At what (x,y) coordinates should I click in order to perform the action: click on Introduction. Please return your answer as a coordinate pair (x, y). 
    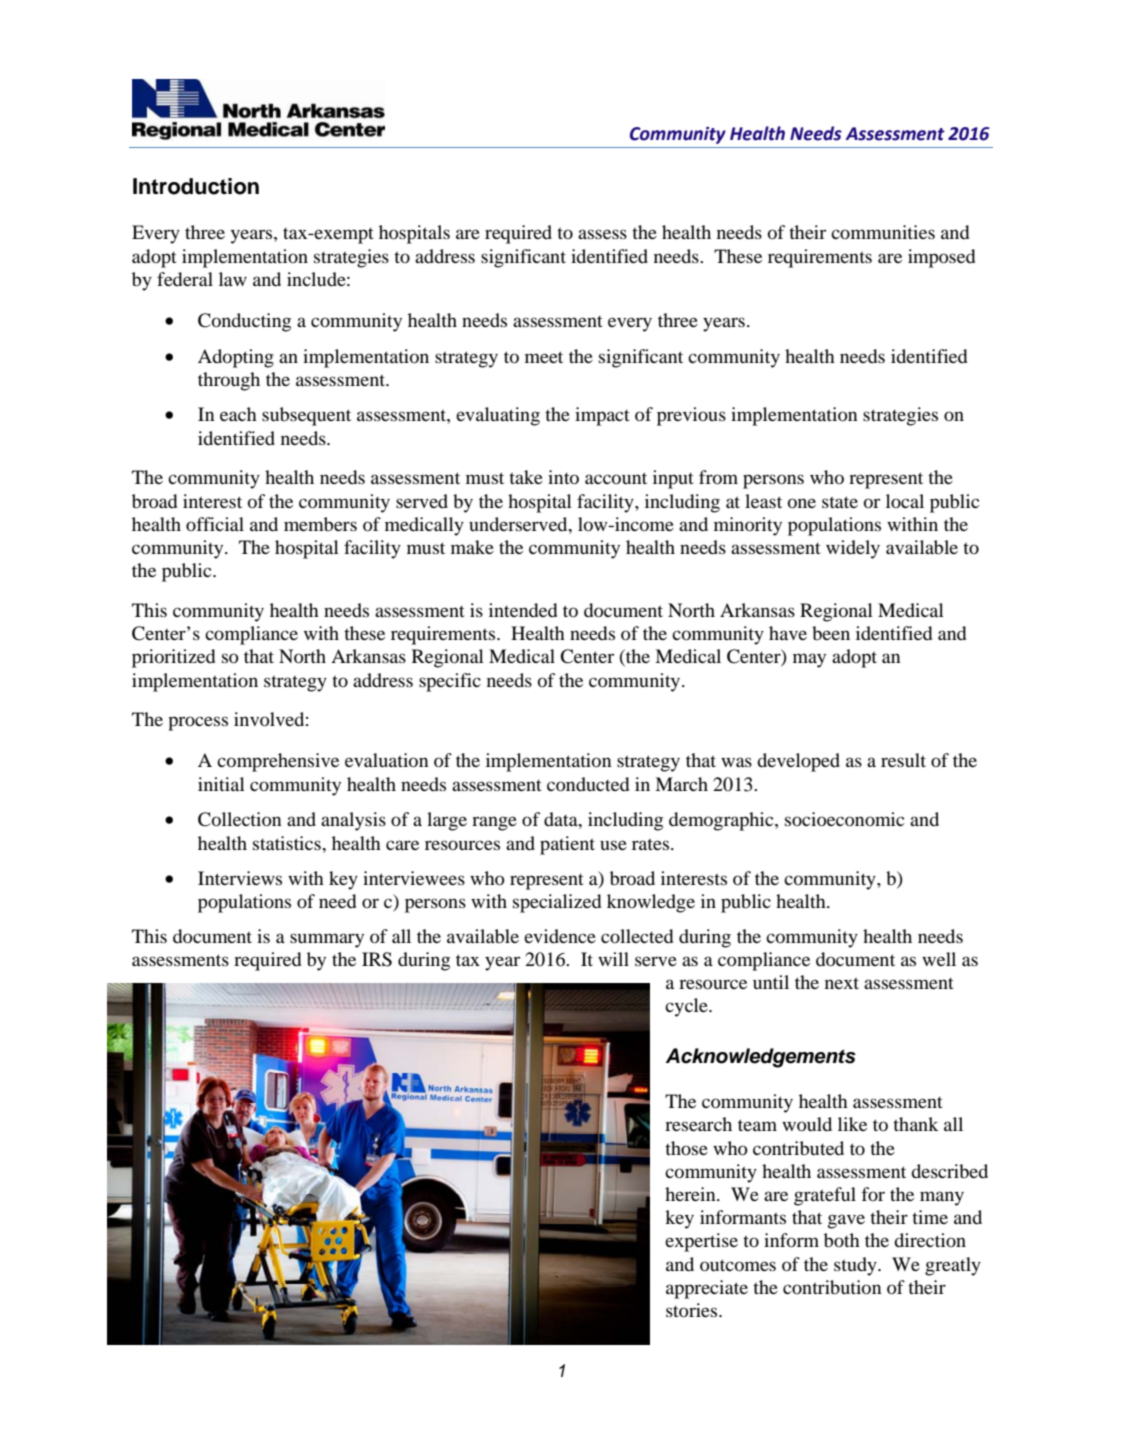
    Looking at the image, I should click on (196, 186).
